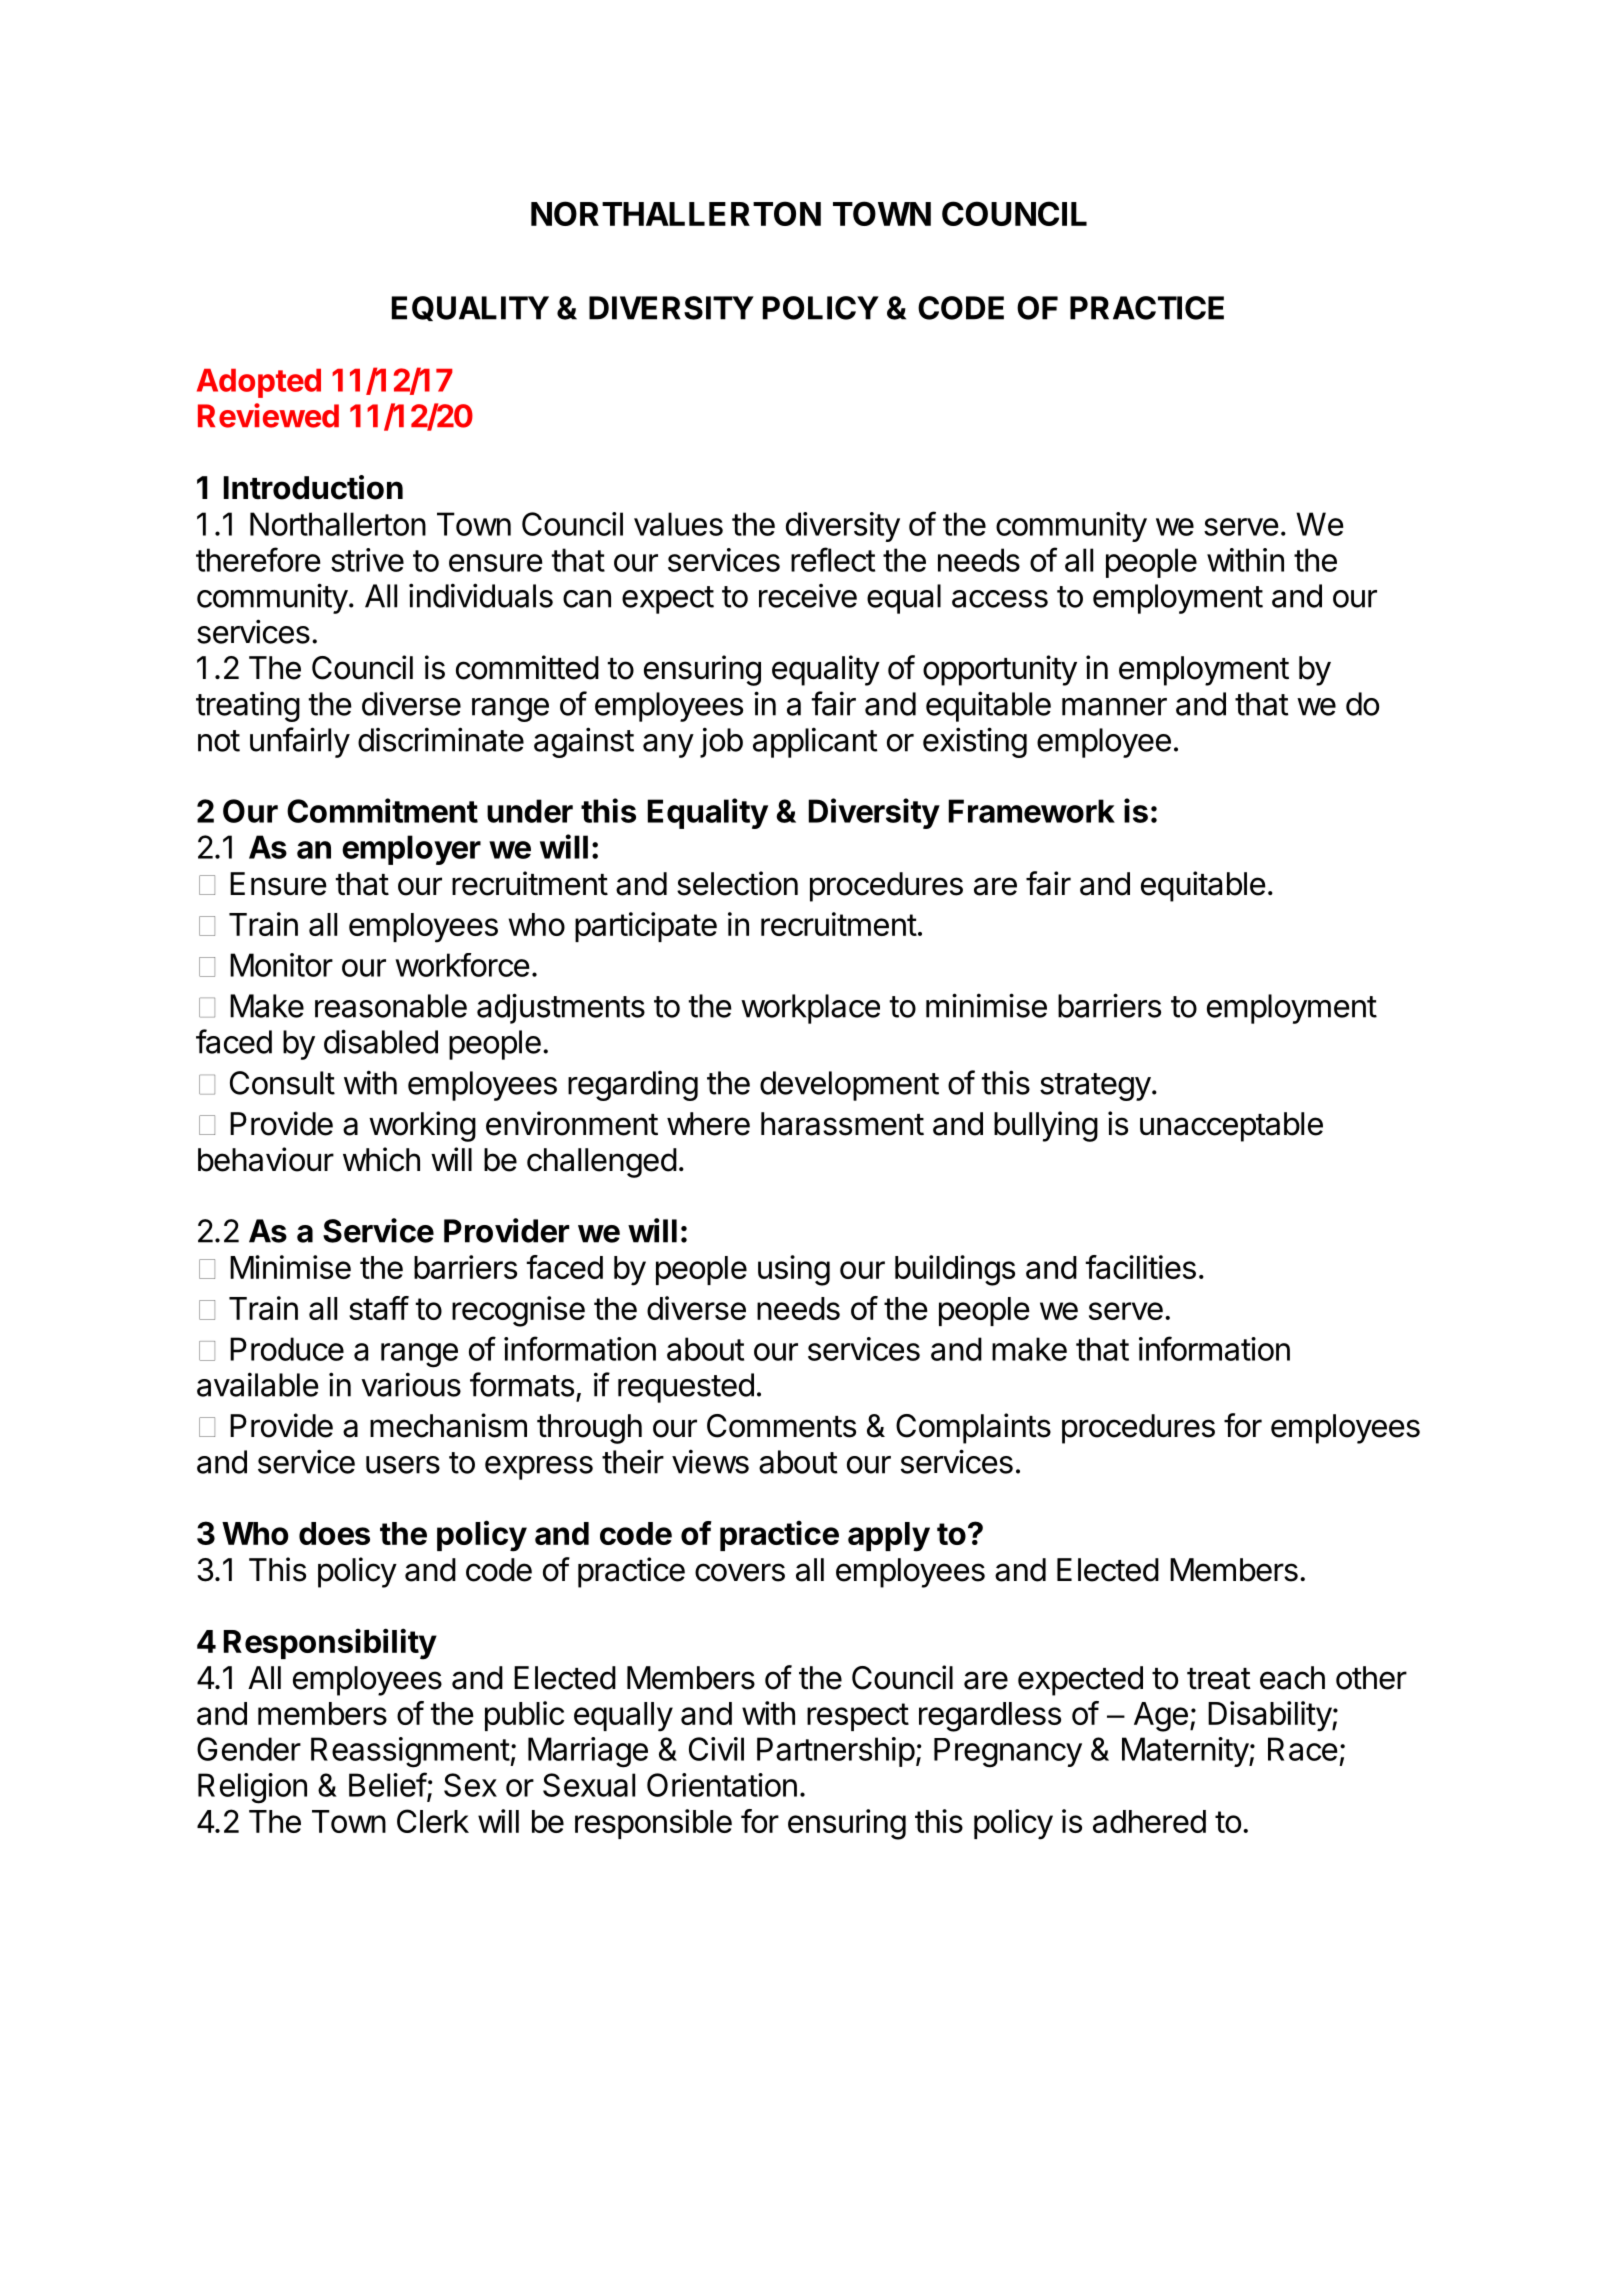  What do you see at coordinates (410, 1752) in the image?
I see `Reassignment` at bounding box center [410, 1752].
